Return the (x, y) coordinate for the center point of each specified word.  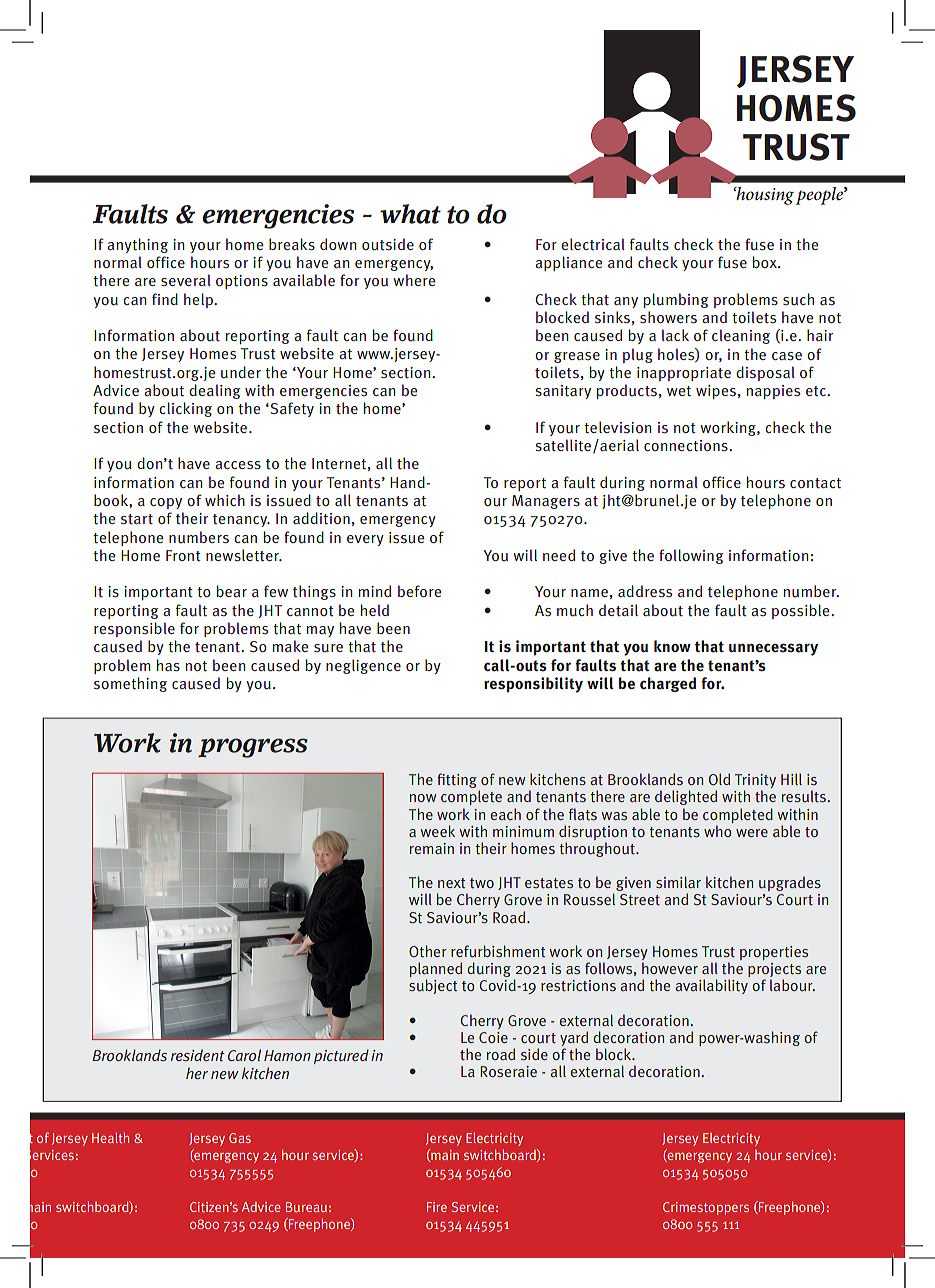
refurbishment (498, 951)
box (765, 262)
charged (668, 684)
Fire (437, 1207)
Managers (546, 502)
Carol (244, 1055)
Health (110, 1138)
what (410, 214)
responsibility (533, 685)
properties (774, 953)
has (168, 665)
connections (687, 446)
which (225, 500)
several (186, 280)
